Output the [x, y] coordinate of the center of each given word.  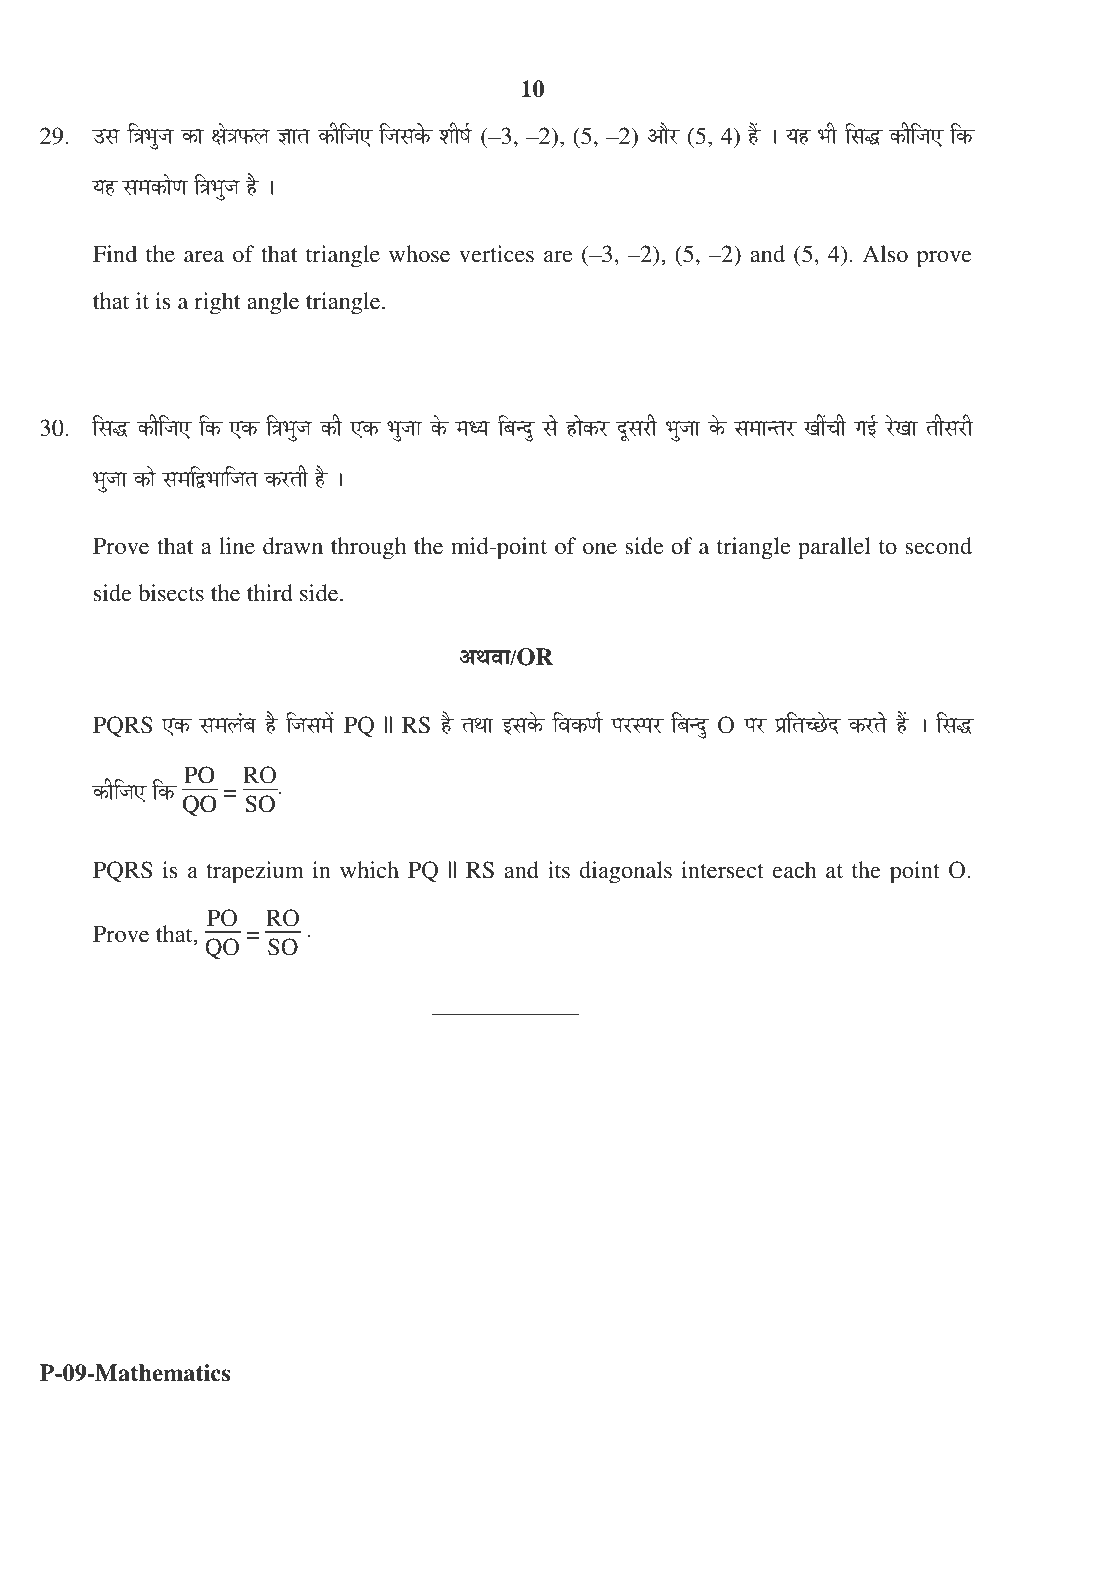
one [600, 548]
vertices [496, 253]
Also [885, 253]
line [237, 545]
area [204, 256]
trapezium [255, 872]
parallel [834, 548]
